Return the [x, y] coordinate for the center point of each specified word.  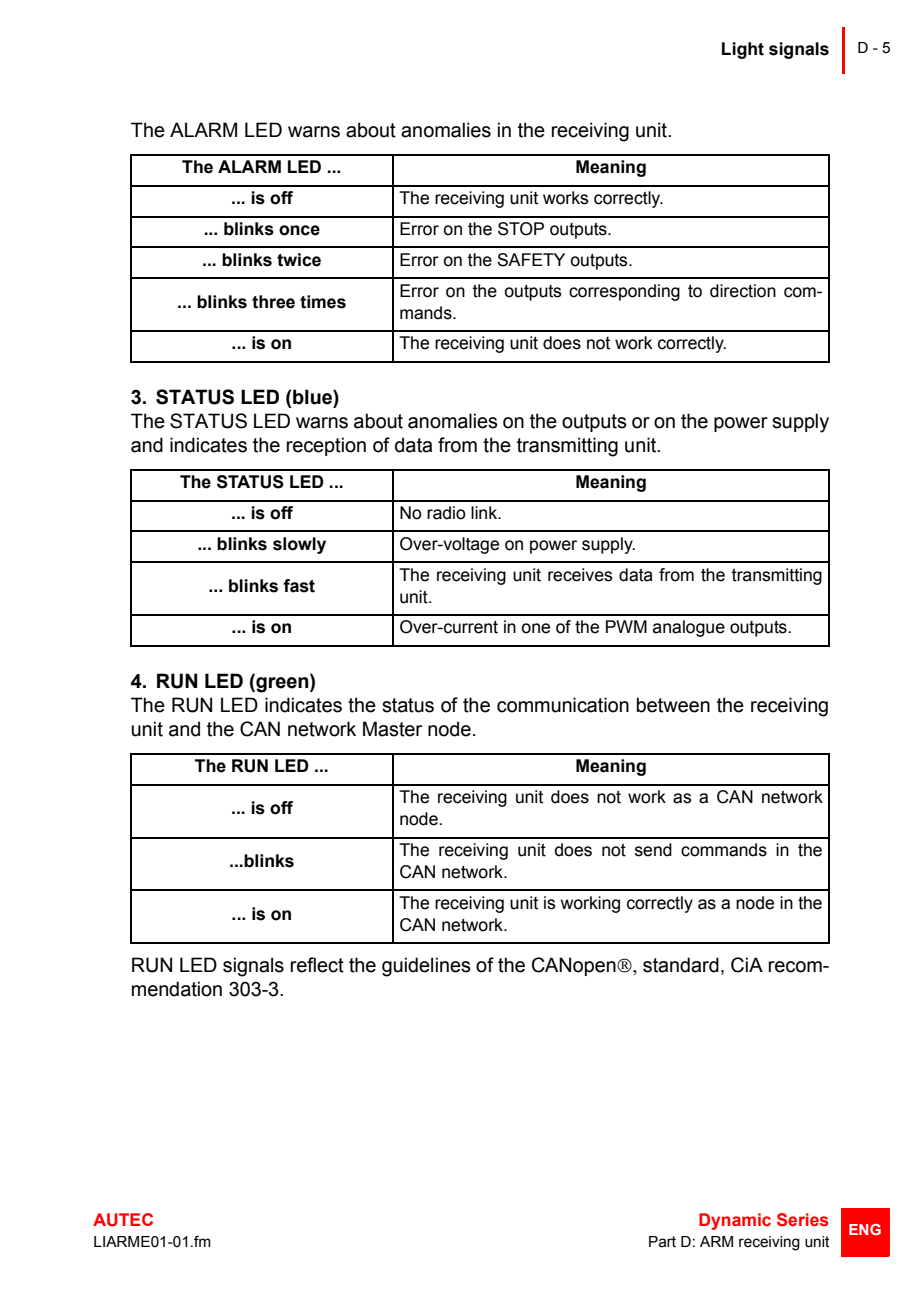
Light [743, 50]
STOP [521, 229]
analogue [689, 628]
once [299, 230]
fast [299, 586]
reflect [317, 965]
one [535, 628]
